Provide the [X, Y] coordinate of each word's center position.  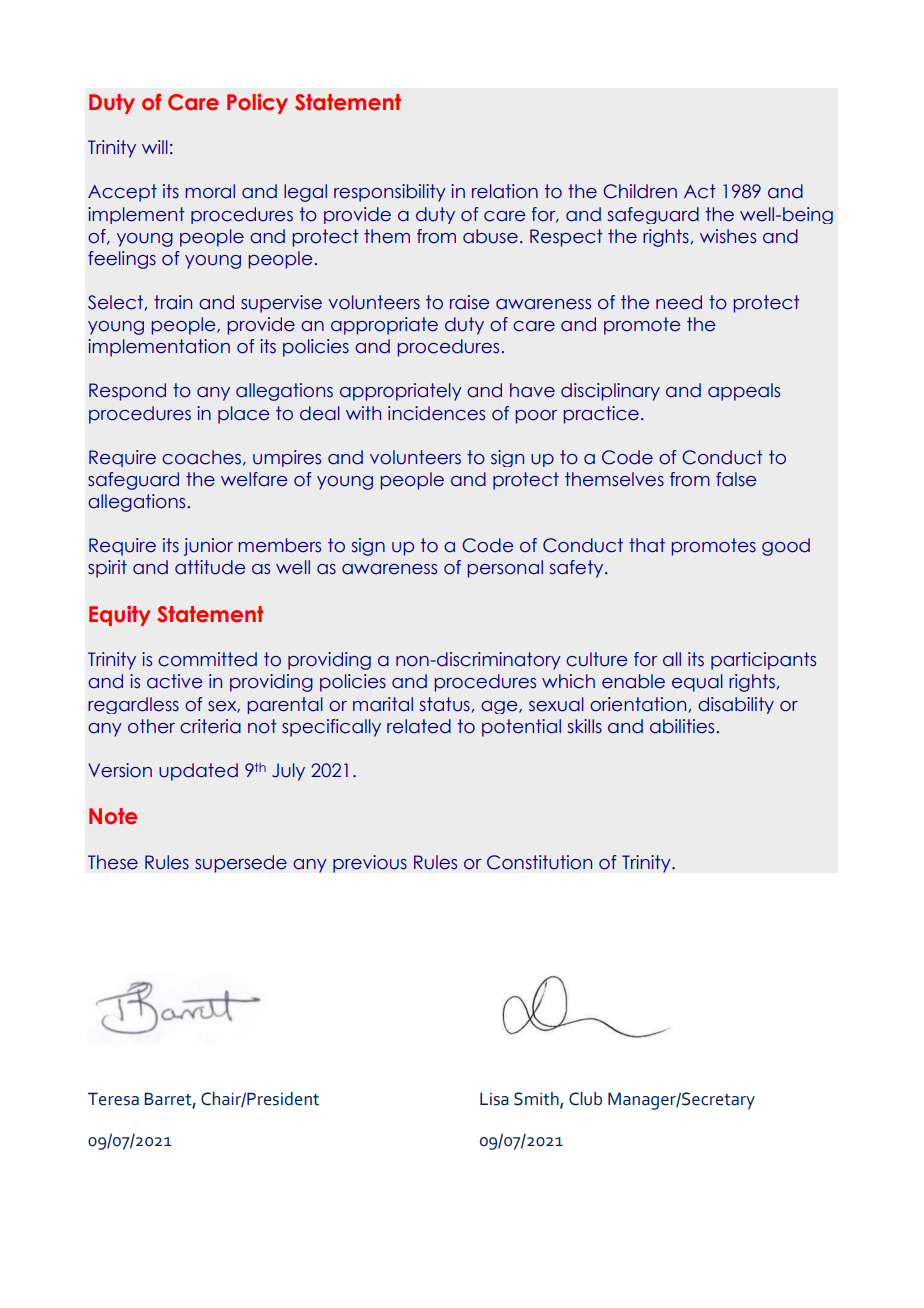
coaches [201, 457]
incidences [436, 413]
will [155, 147]
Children [640, 191]
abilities [682, 726]
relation [505, 191]
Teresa [113, 1099]
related [419, 726]
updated [198, 772]
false [736, 479]
